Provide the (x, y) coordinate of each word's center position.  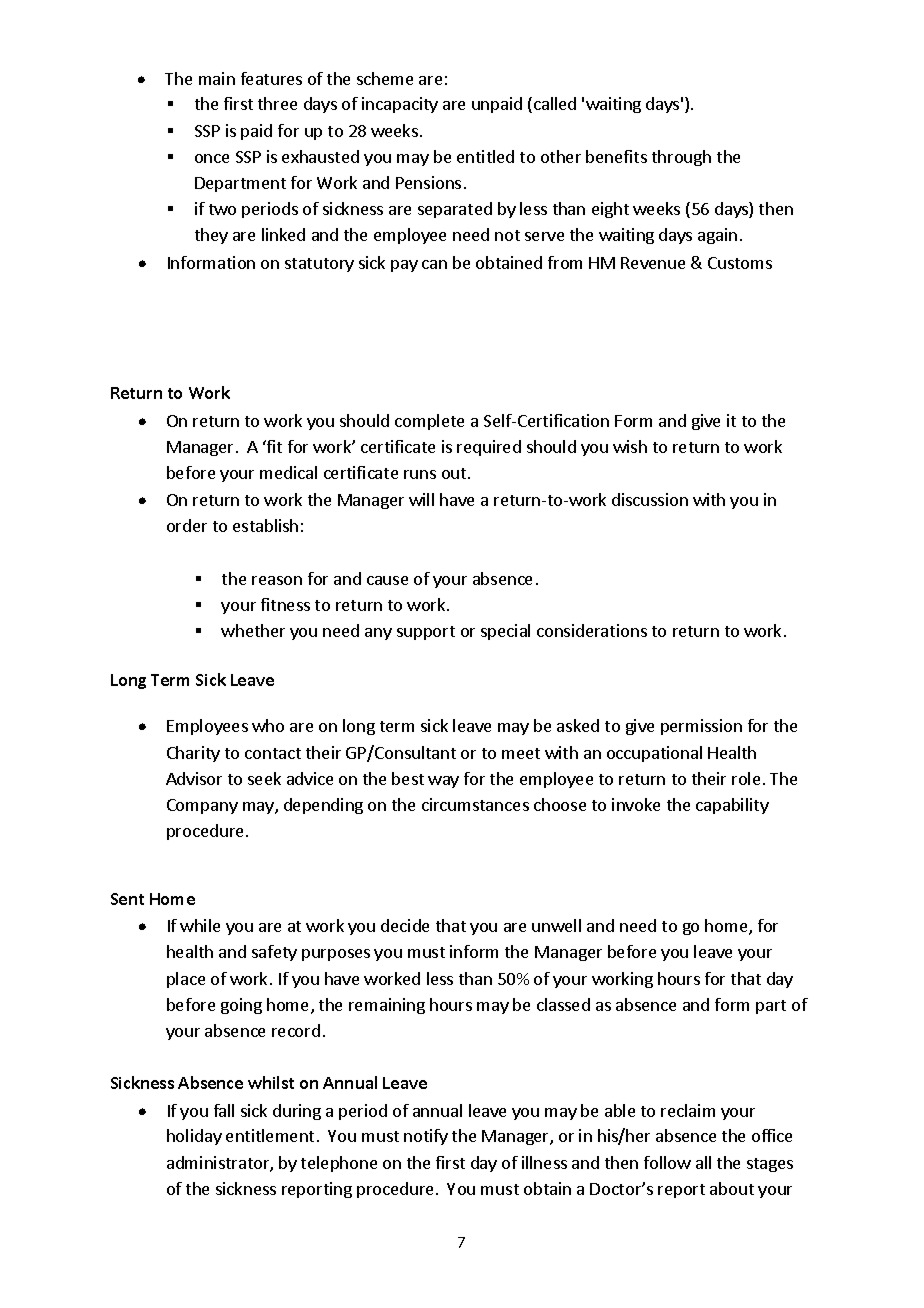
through (681, 158)
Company (202, 806)
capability (732, 806)
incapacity (400, 105)
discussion (650, 499)
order (187, 525)
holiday (194, 1137)
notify (426, 1137)
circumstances (475, 804)
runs (420, 474)
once (212, 158)
